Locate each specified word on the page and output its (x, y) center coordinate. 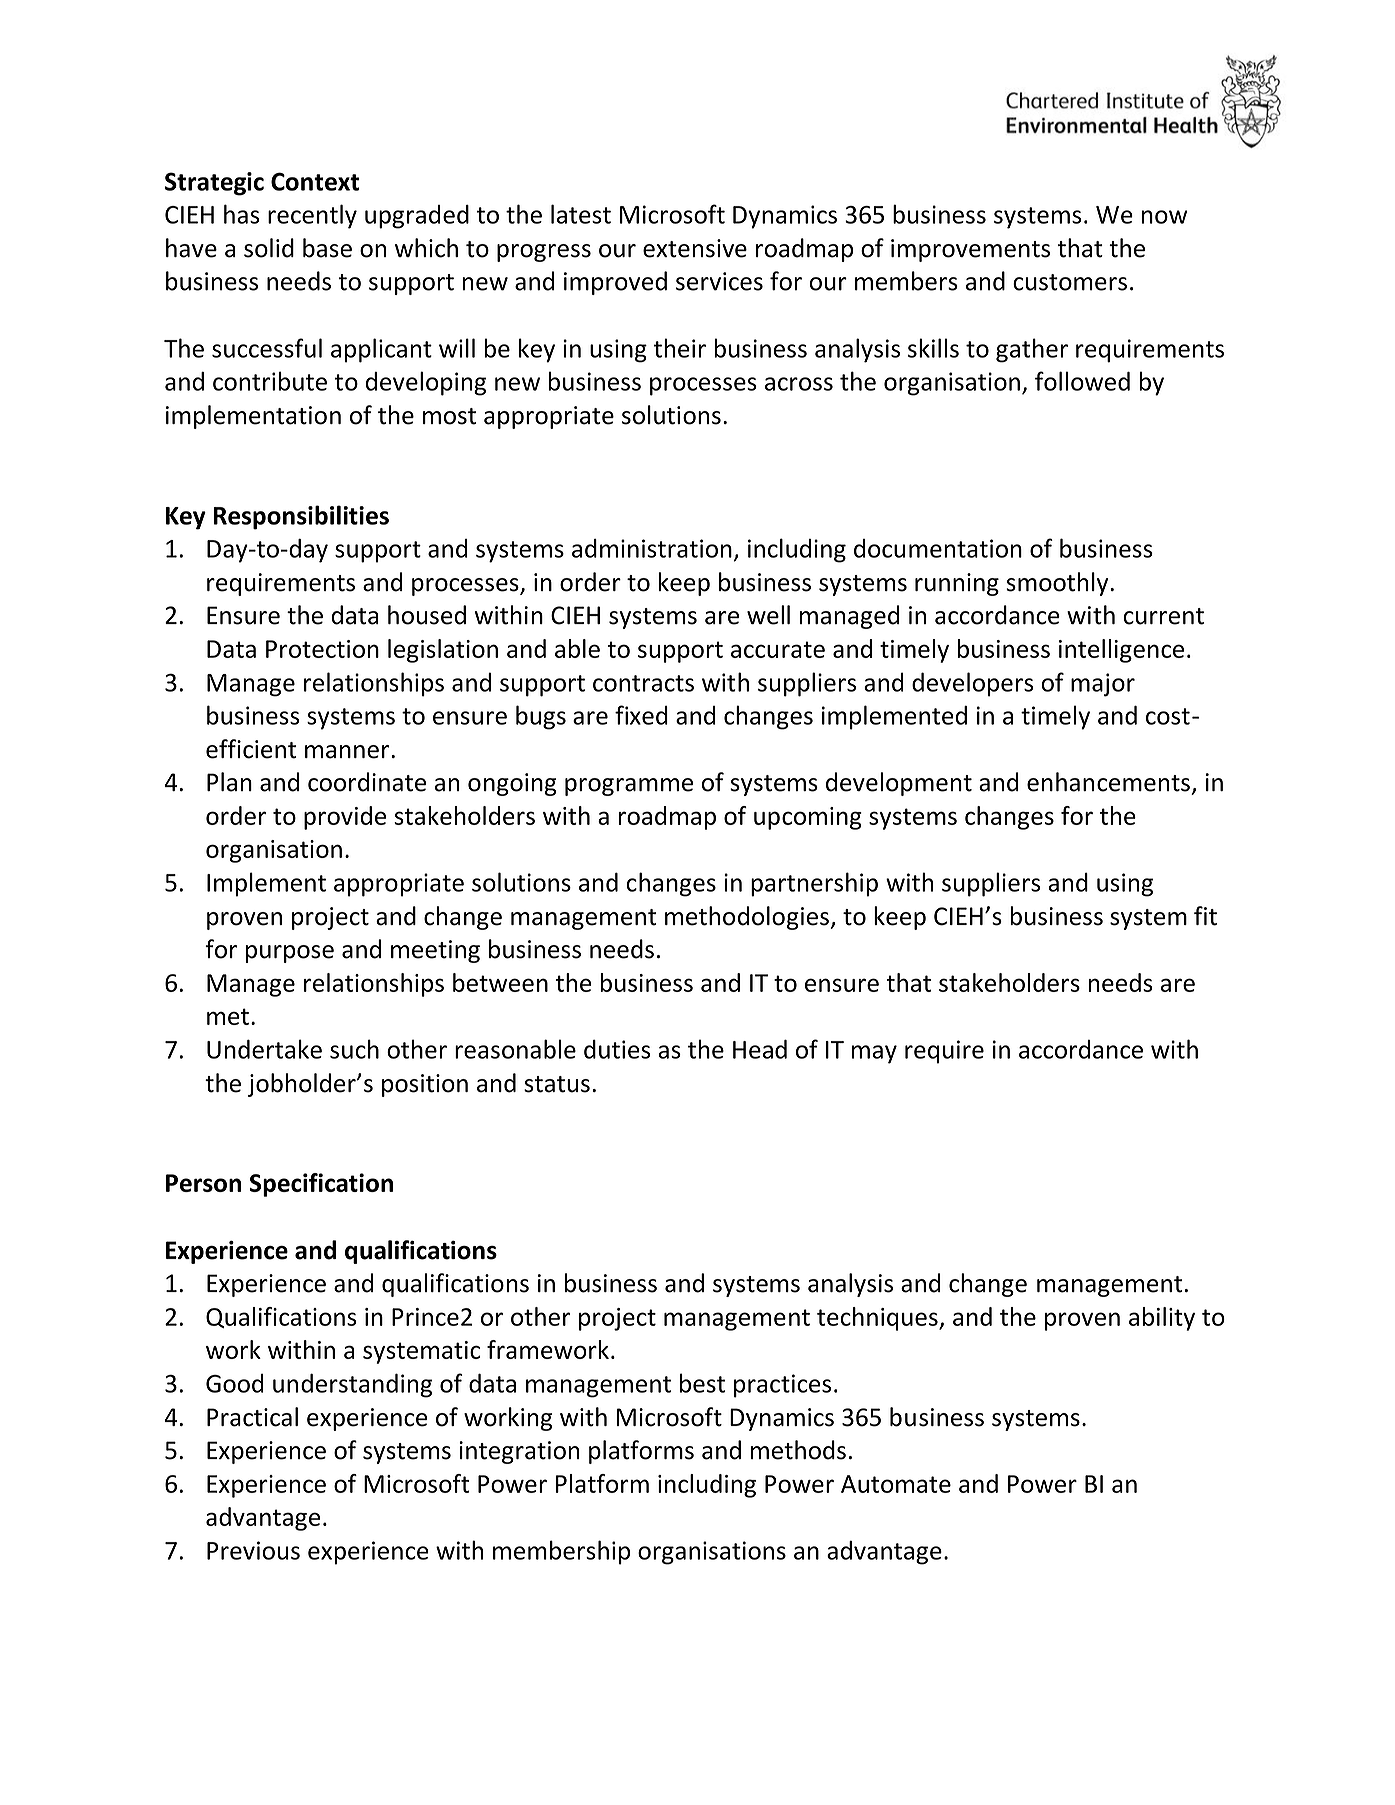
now (1164, 217)
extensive (695, 248)
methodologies (748, 918)
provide (345, 818)
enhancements (1108, 782)
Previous (253, 1550)
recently (312, 216)
